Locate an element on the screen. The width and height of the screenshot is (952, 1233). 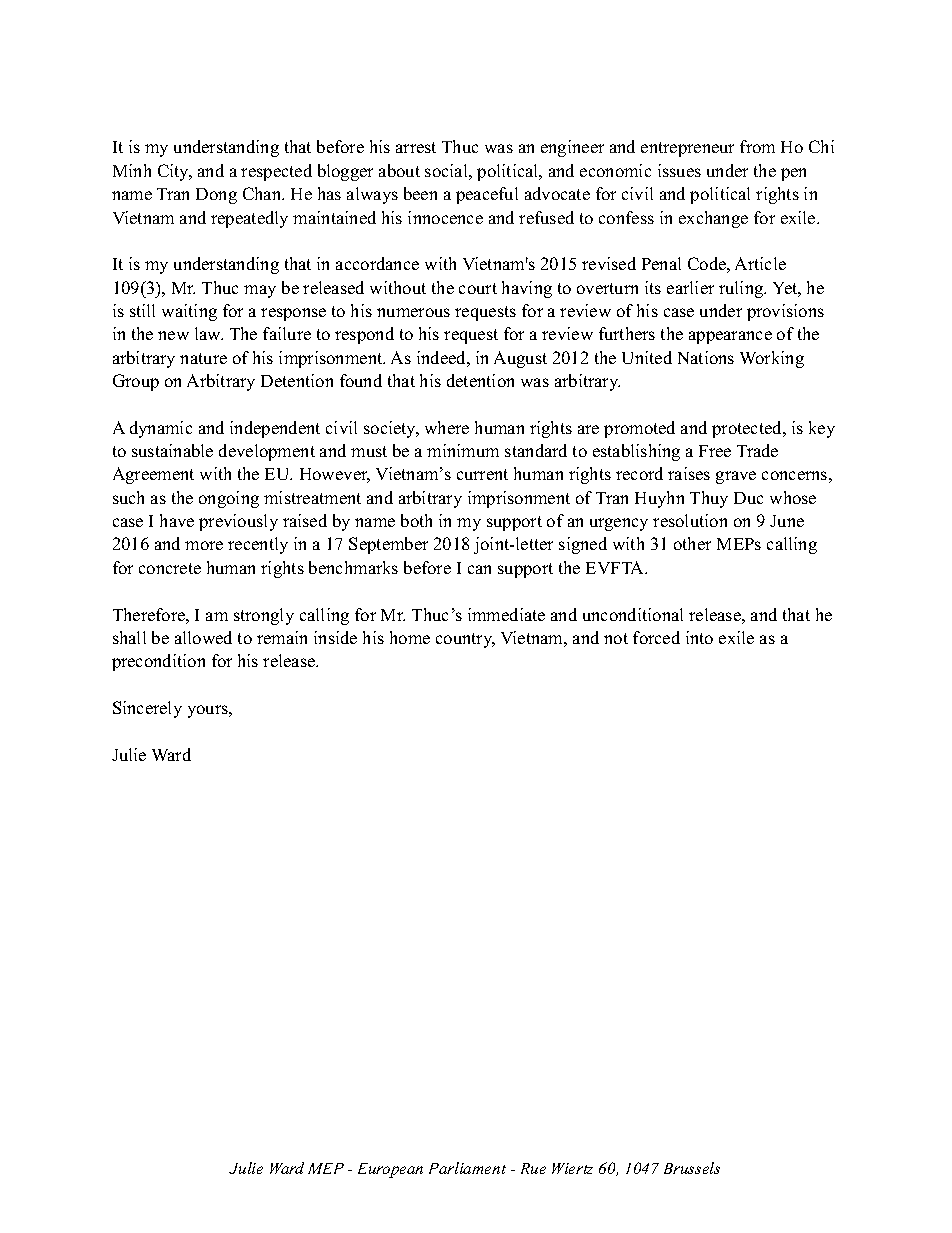
where is located at coordinates (447, 427).
